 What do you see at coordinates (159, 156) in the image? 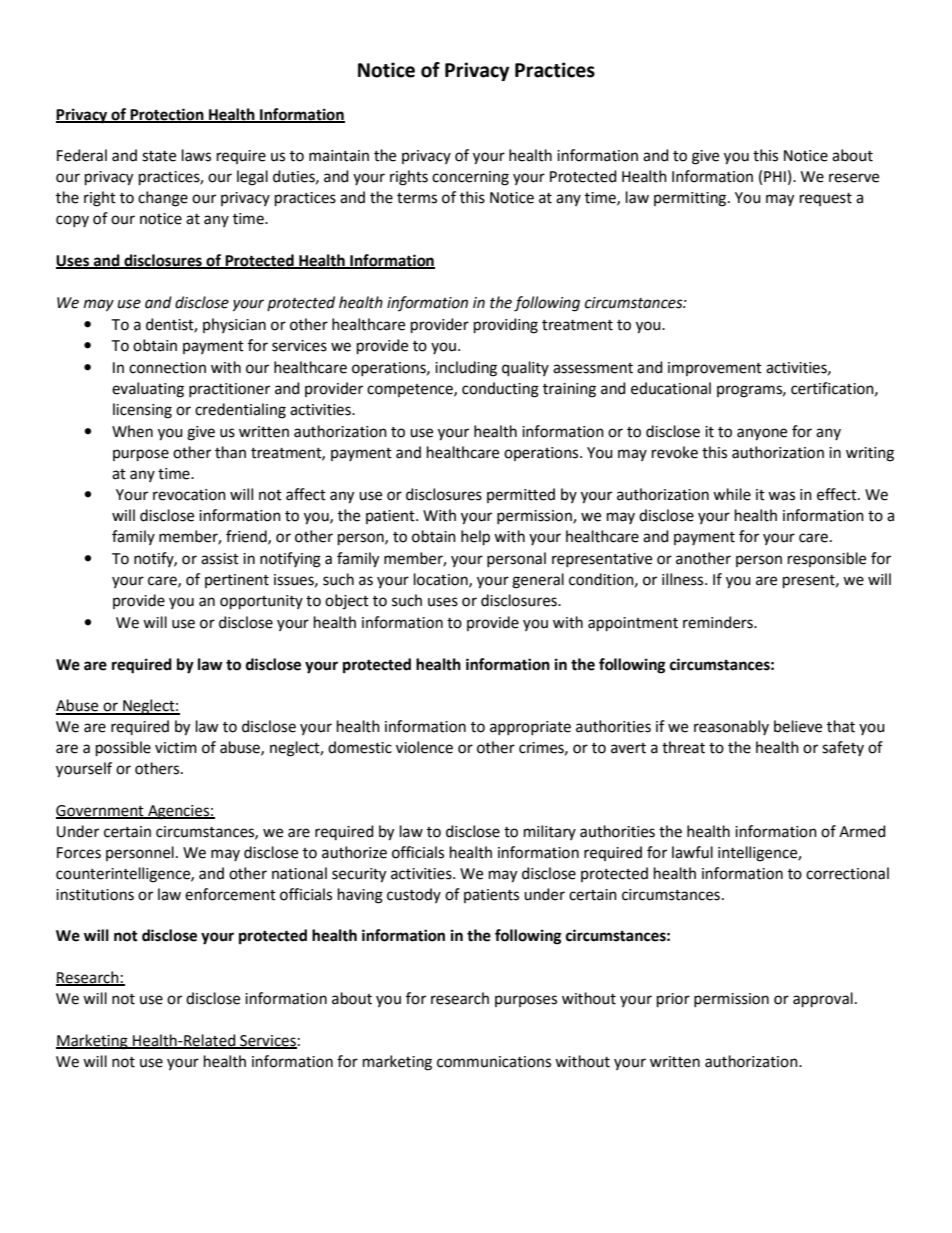
I see `state` at bounding box center [159, 156].
